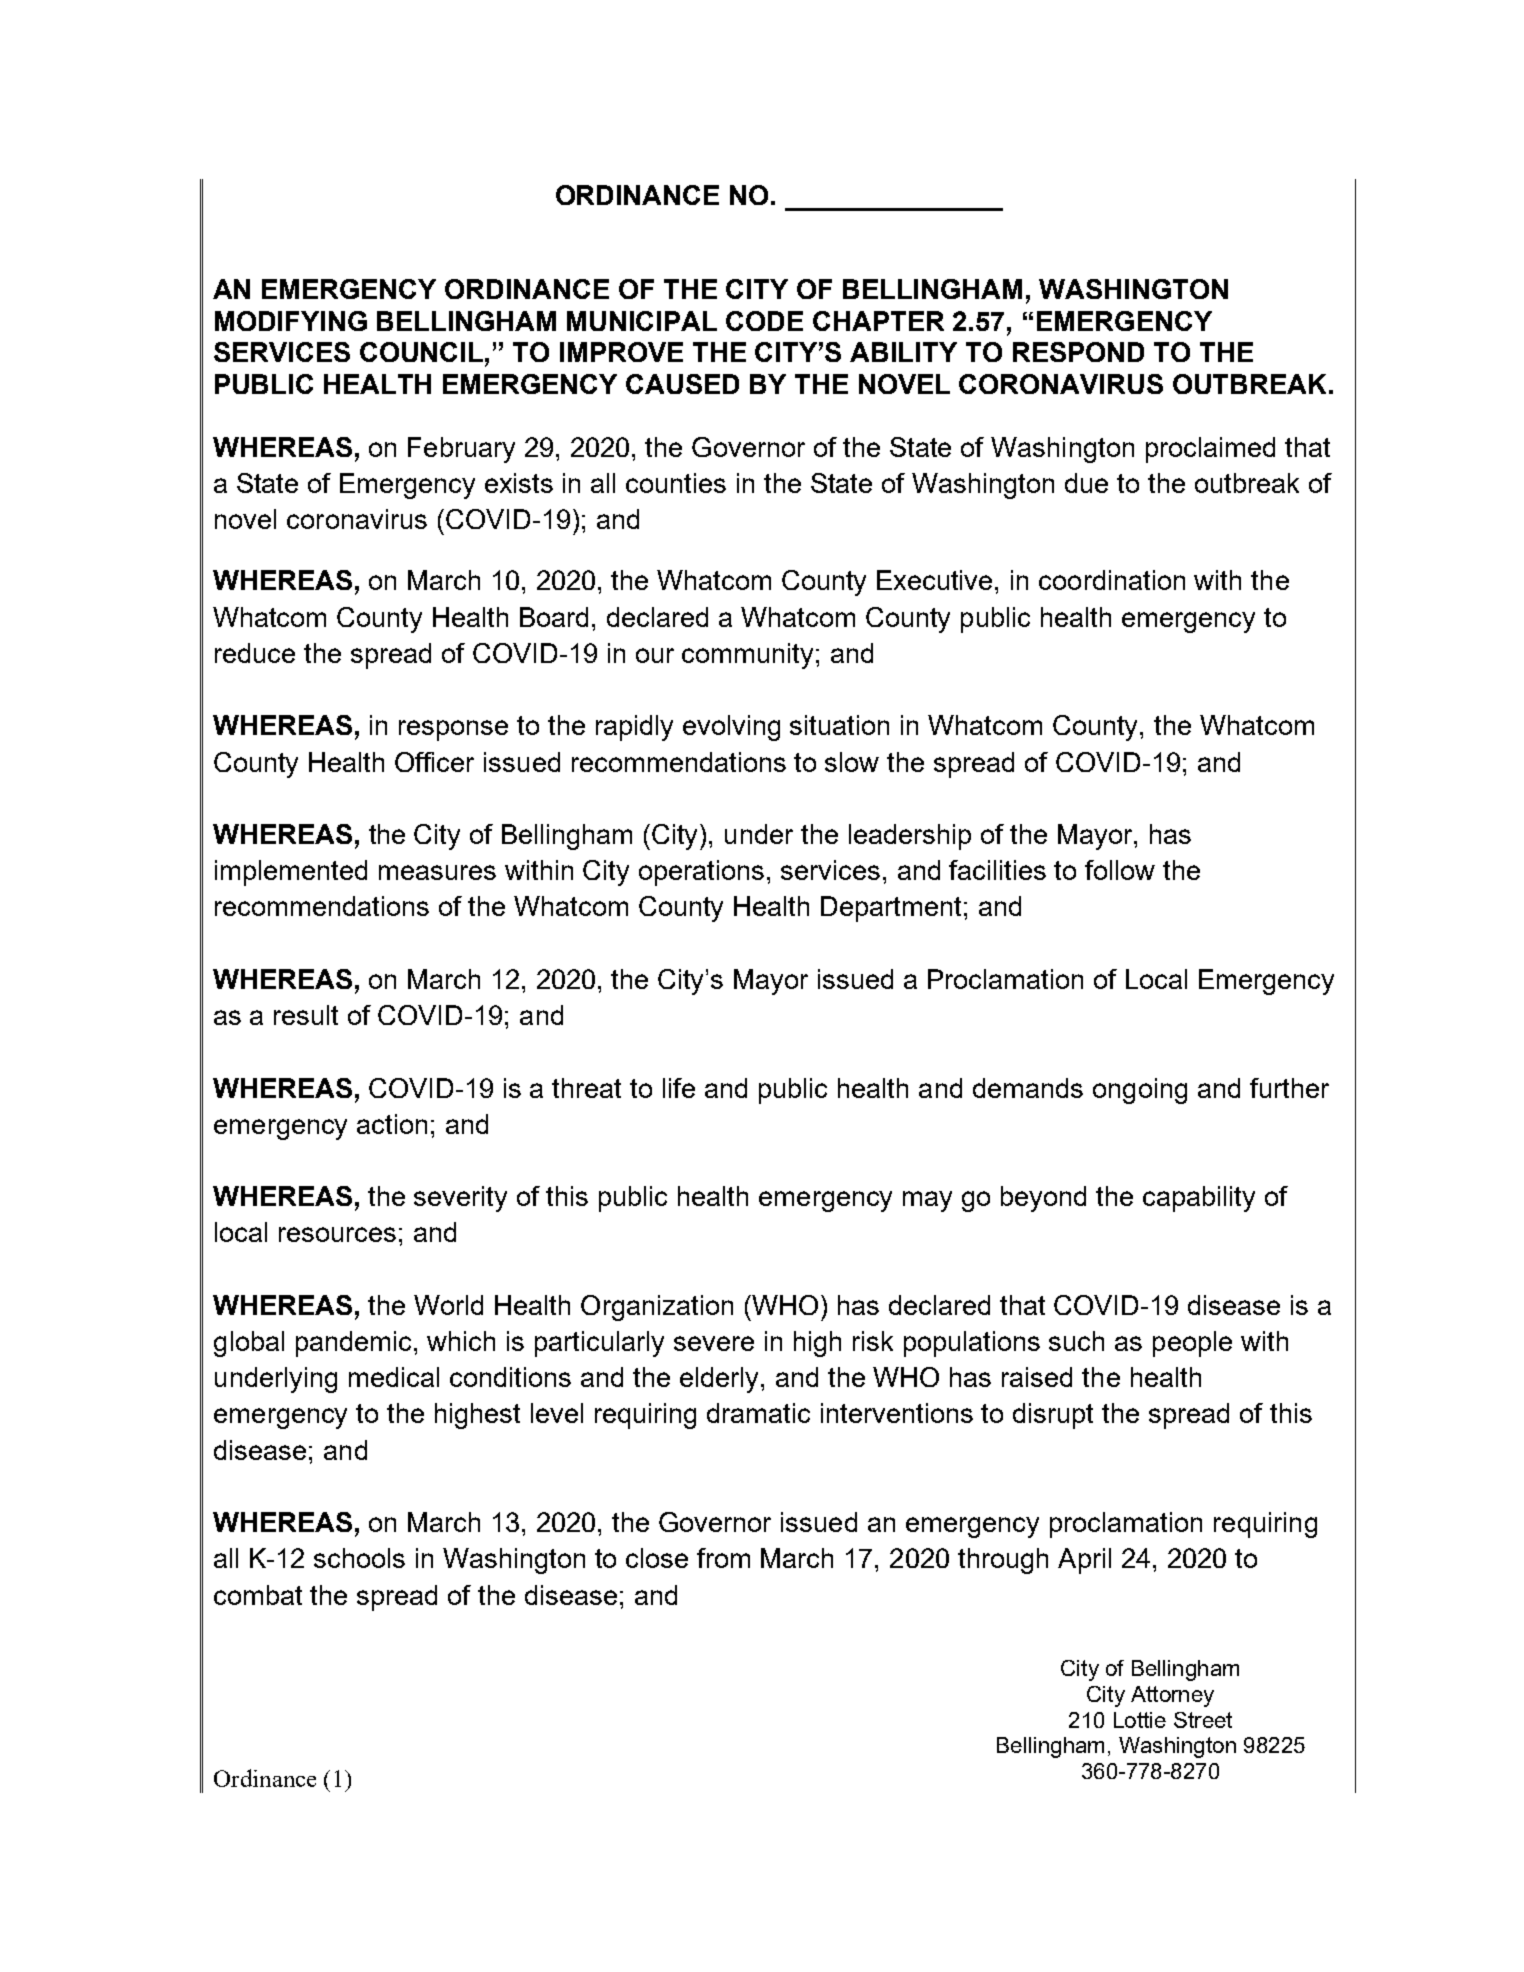 The height and width of the document is (1972, 1524). I want to click on people, so click(1192, 1344).
